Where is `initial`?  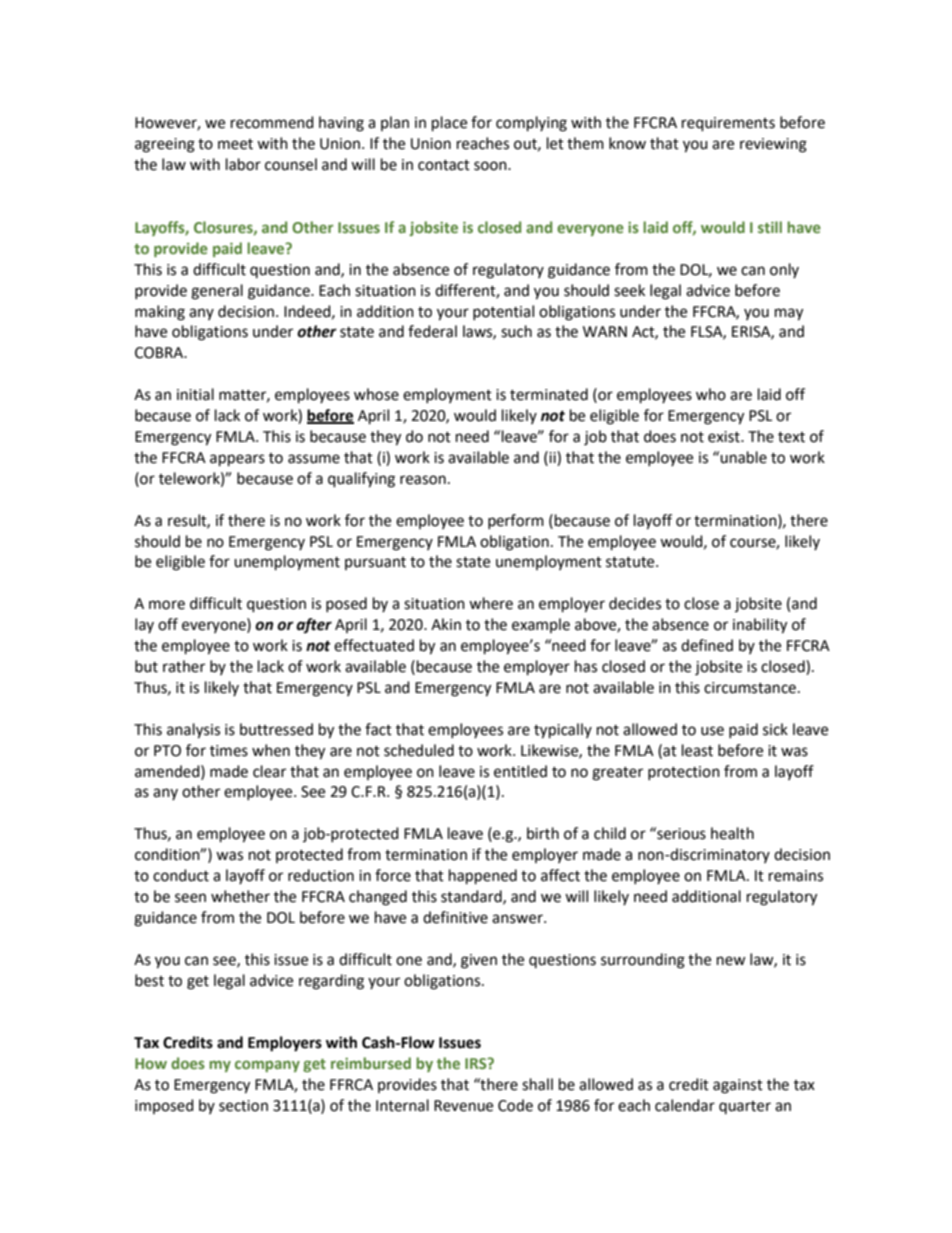
initial is located at coordinates (195, 394).
